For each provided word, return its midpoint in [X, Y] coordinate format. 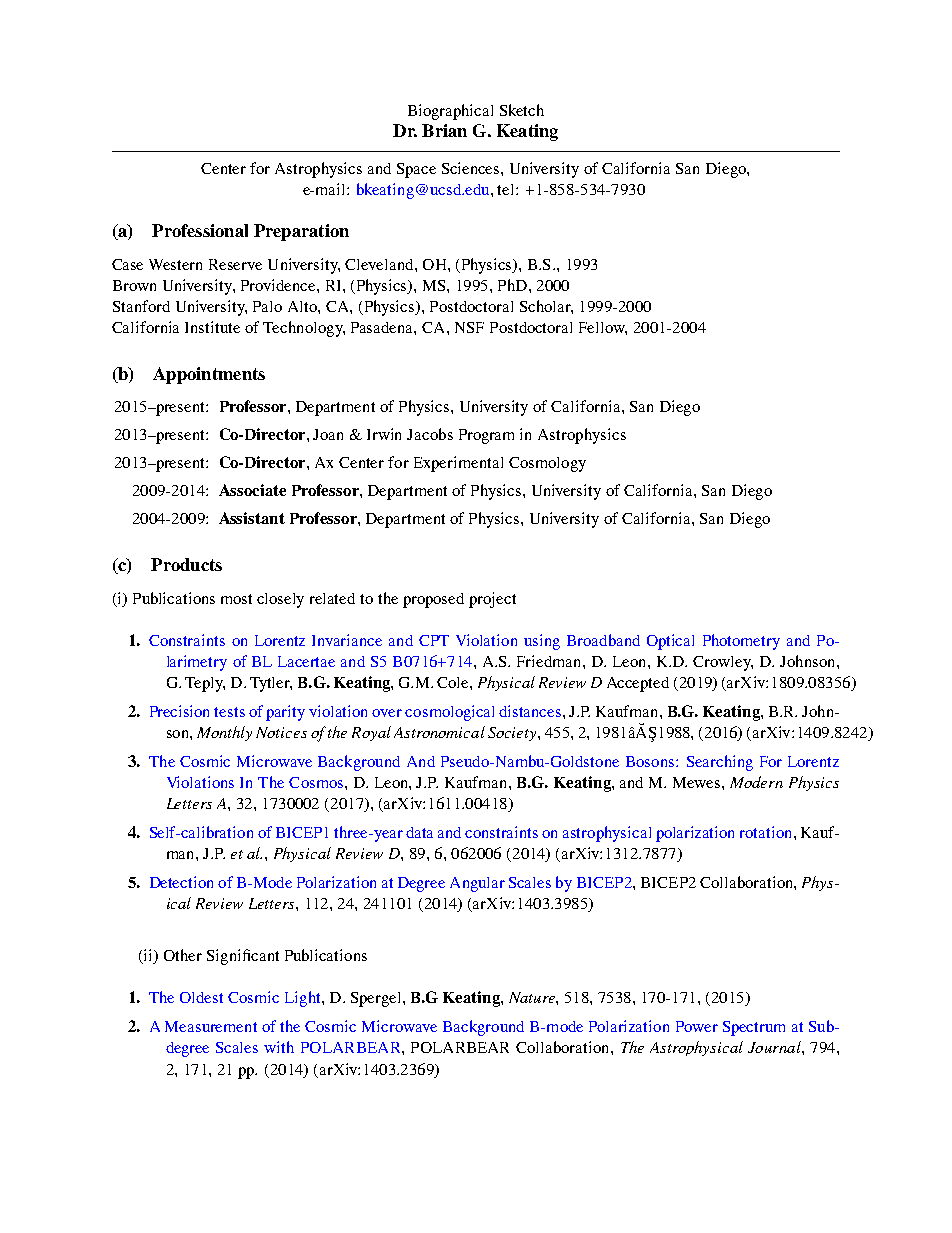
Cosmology [547, 464]
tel [507, 189]
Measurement [211, 1026]
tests [229, 712]
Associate [252, 490]
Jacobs [430, 434]
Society [513, 734]
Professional [200, 230]
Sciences [472, 168]
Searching [720, 763]
